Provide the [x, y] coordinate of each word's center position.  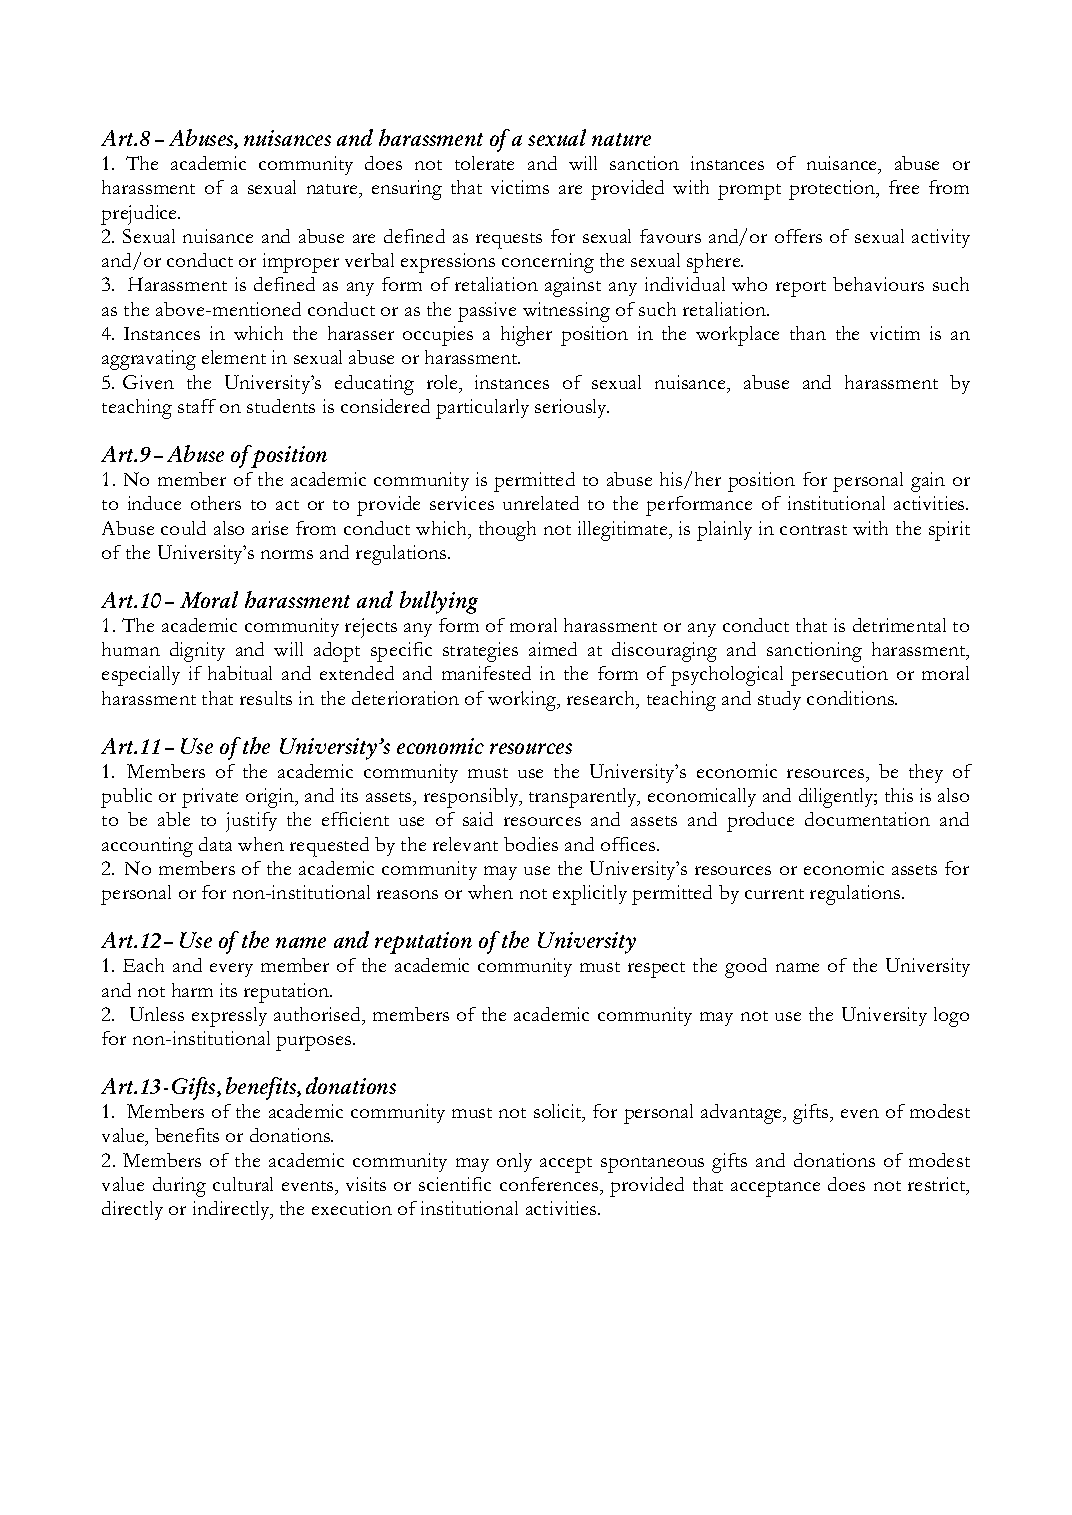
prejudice [140, 215]
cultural [243, 1184]
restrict [938, 1185]
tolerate [484, 163]
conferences [550, 1184]
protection [833, 190]
